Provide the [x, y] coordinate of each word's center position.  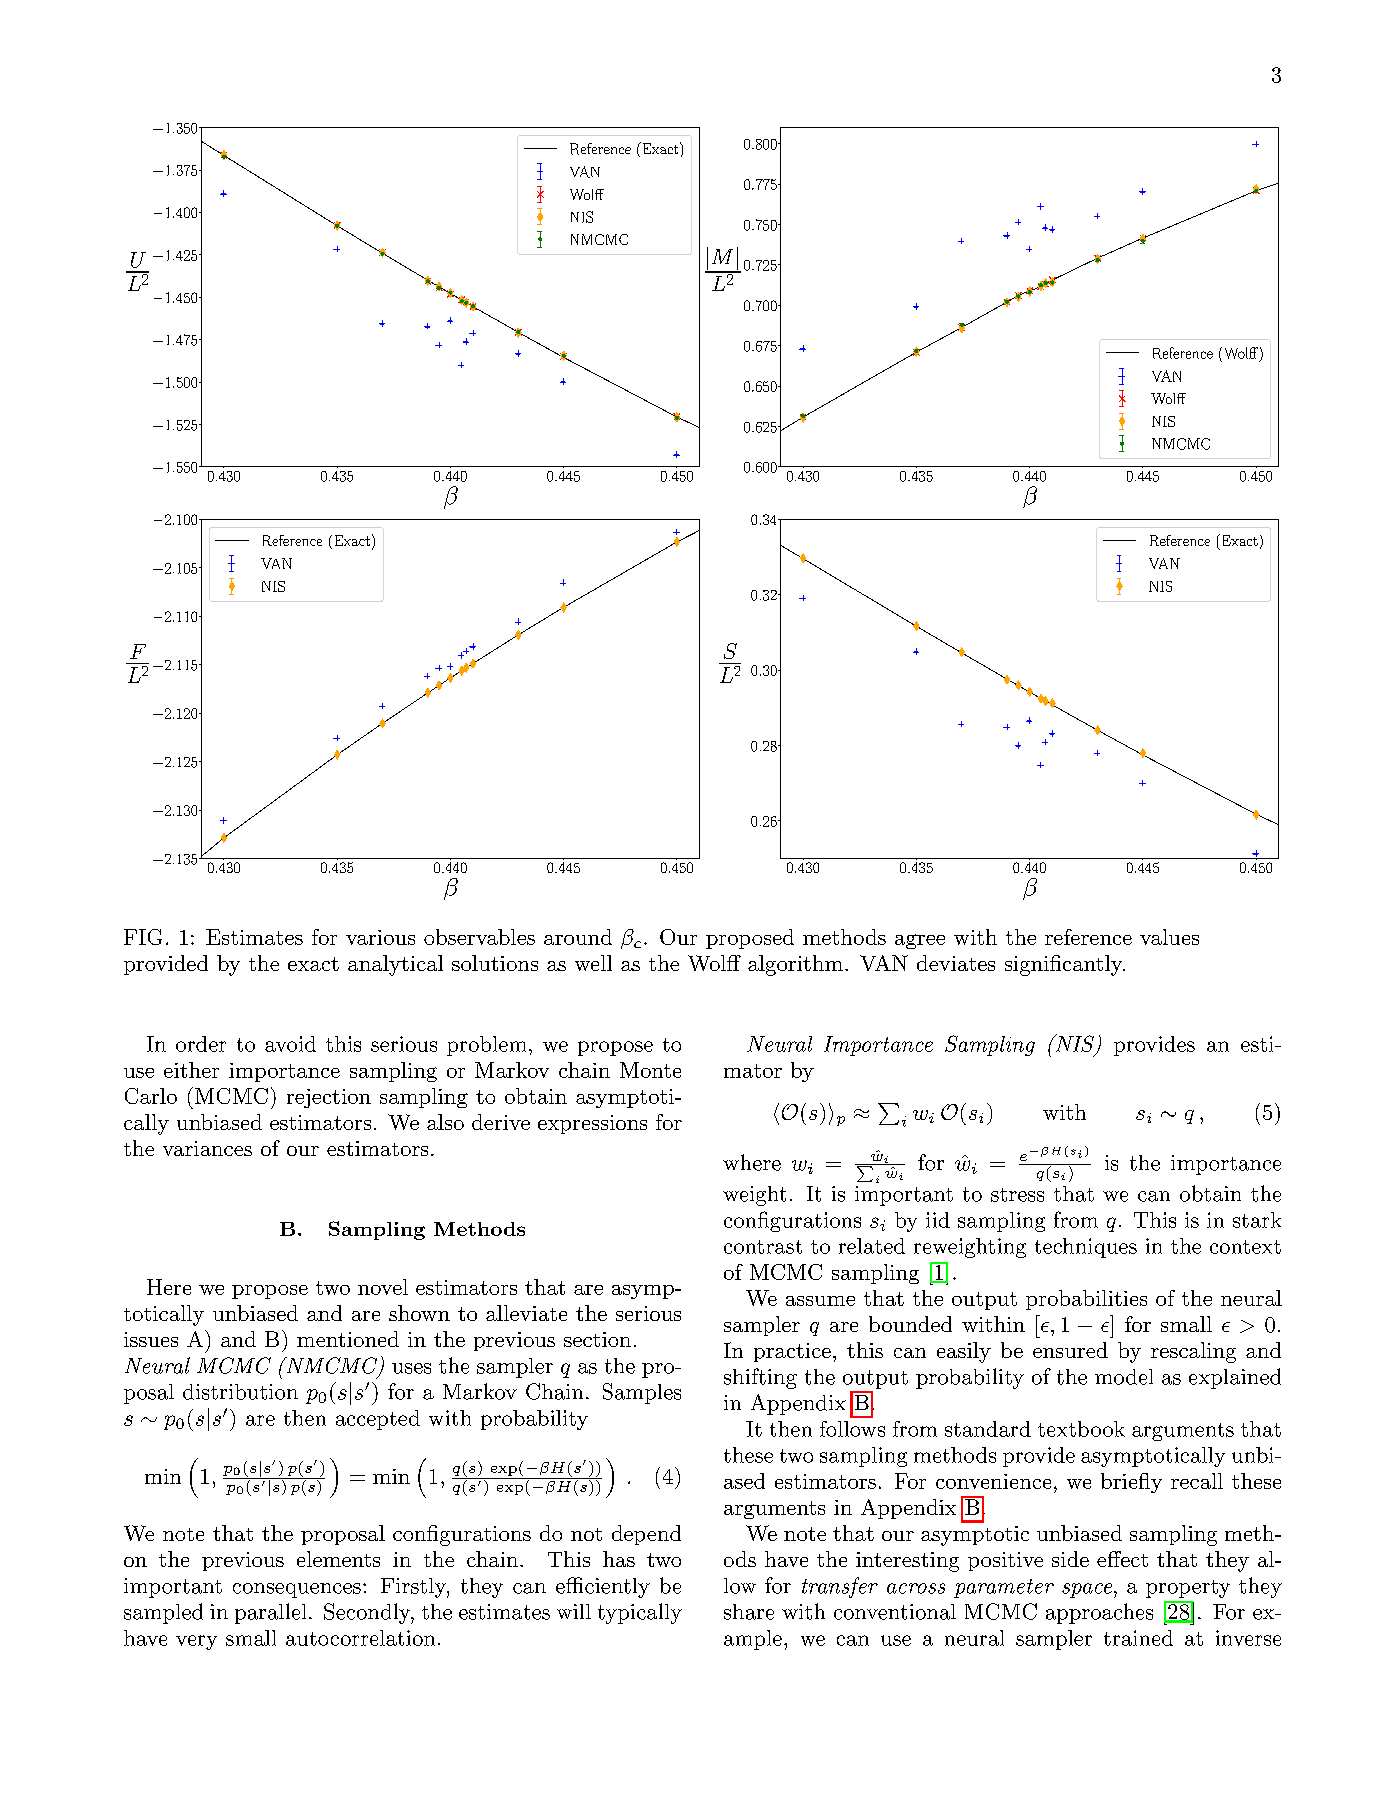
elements [338, 1559]
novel [383, 1287]
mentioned [348, 1339]
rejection [329, 1098]
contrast [763, 1247]
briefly [1131, 1483]
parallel [270, 1613]
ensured [1070, 1350]
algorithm [795, 965]
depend [646, 1535]
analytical [395, 965]
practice [792, 1352]
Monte [650, 1070]
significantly [1064, 965]
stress [1017, 1195]
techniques [1086, 1248]
